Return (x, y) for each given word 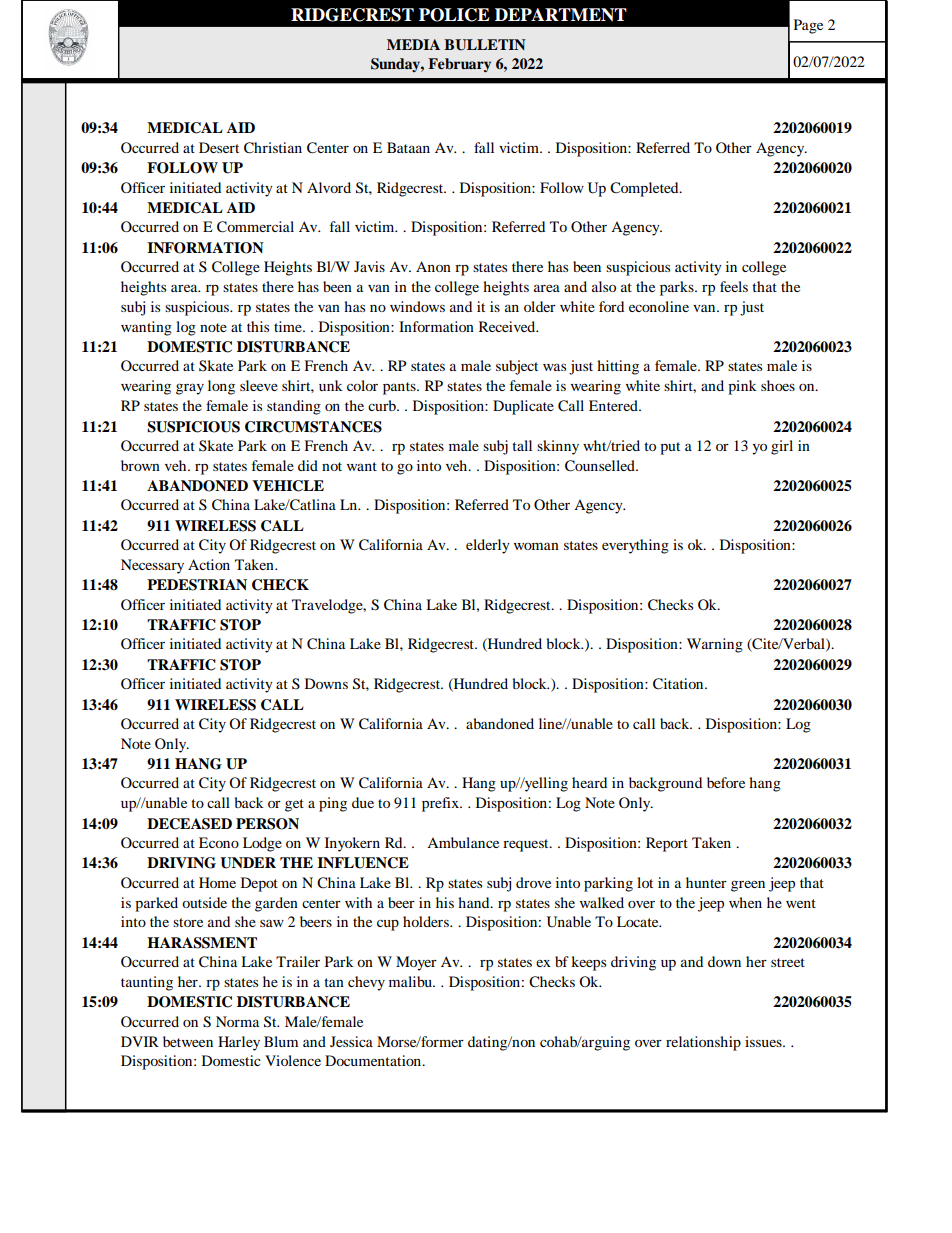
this (258, 326)
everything (635, 546)
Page (808, 26)
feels (734, 286)
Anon (433, 266)
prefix (441, 804)
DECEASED (189, 824)
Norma (237, 1021)
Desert (219, 147)
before (726, 782)
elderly (488, 546)
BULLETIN (485, 45)
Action (209, 564)
